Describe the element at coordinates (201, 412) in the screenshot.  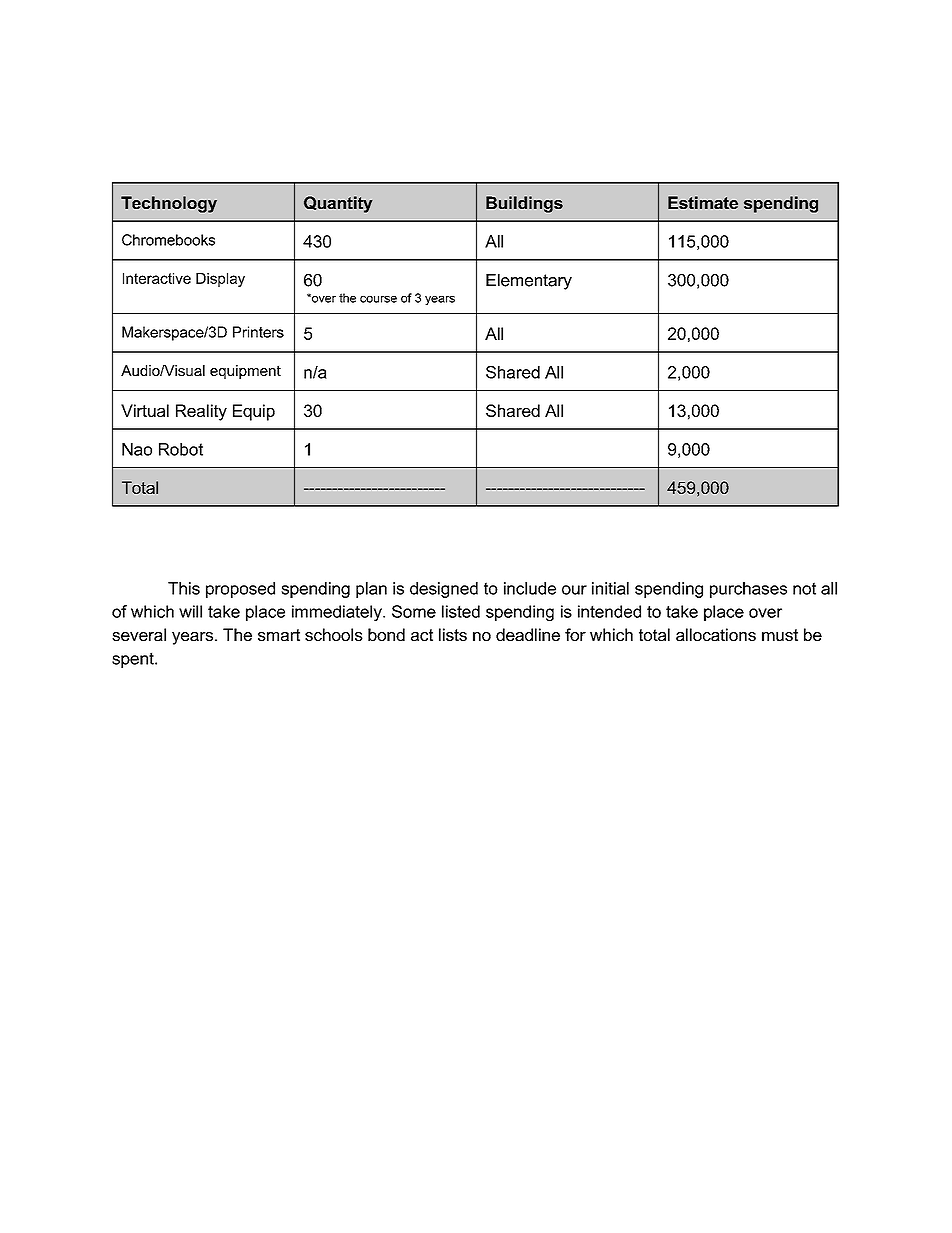
I see `Reality` at that location.
